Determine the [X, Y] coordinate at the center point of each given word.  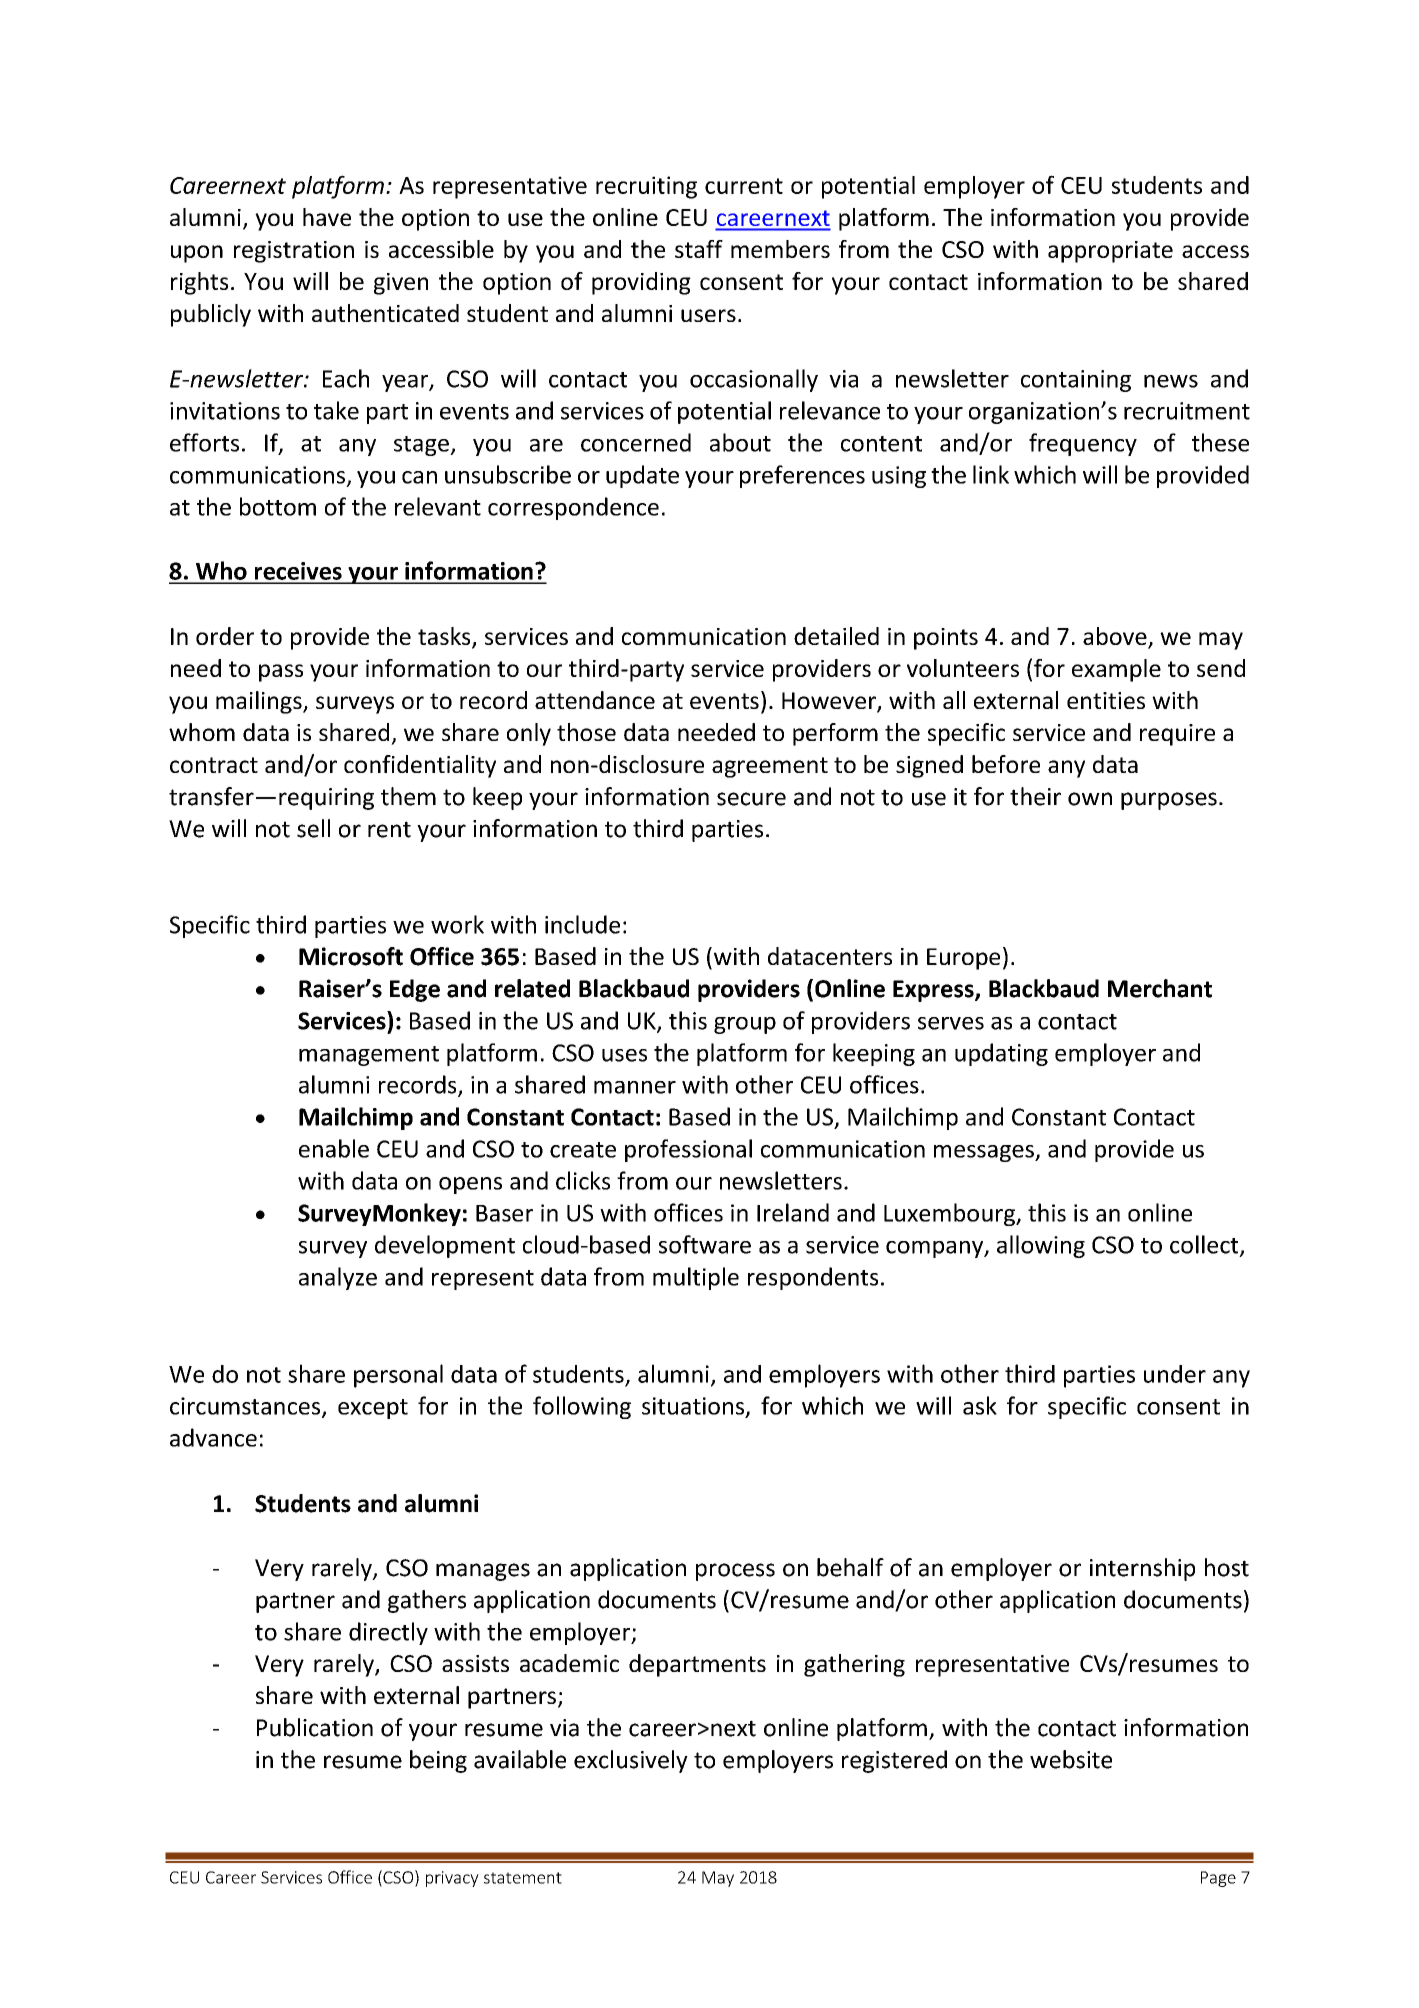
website [1071, 1759]
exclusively [631, 1761]
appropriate [1110, 252]
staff [699, 249]
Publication [315, 1727]
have [327, 217]
